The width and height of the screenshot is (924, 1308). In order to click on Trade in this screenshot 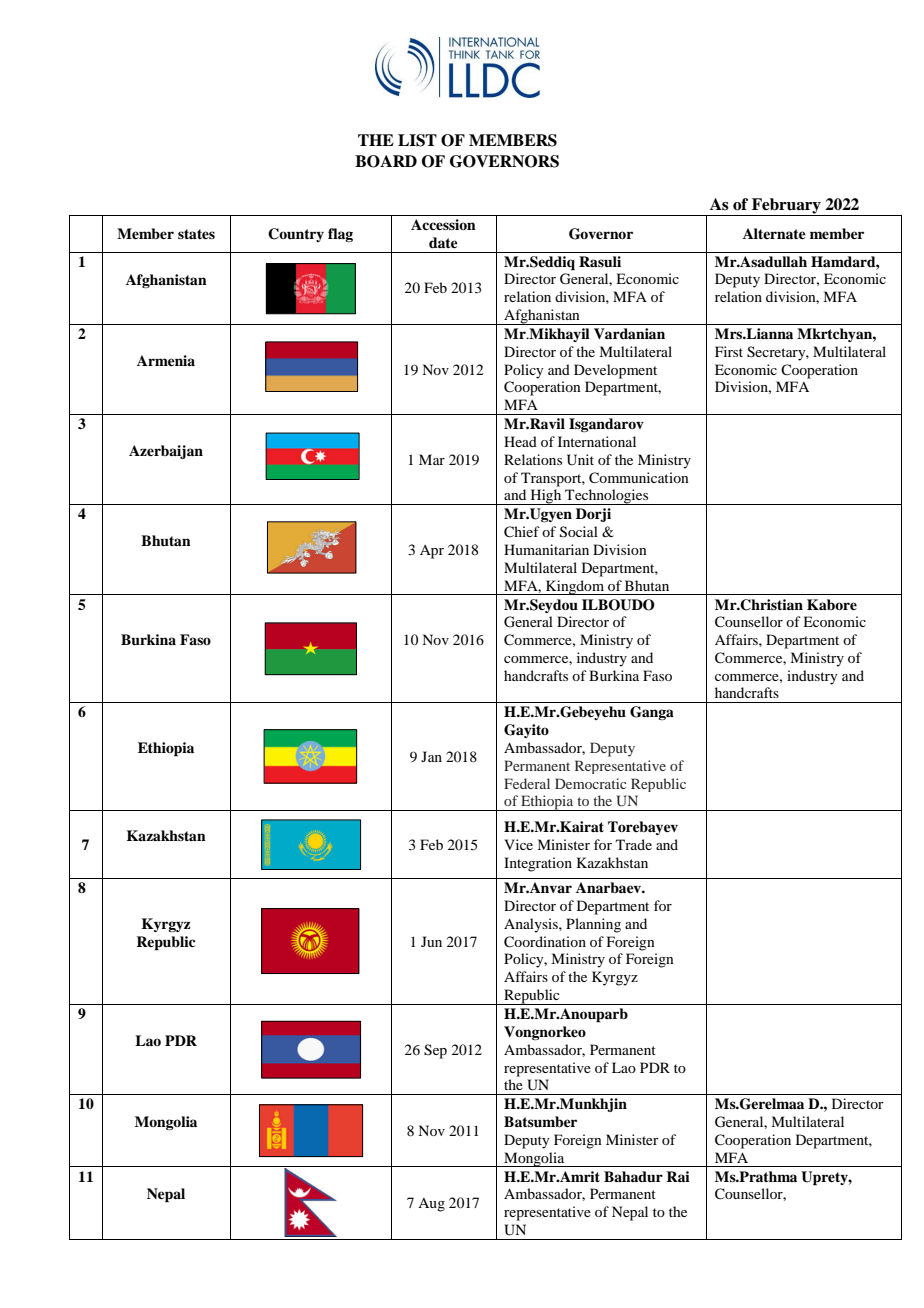, I will do `click(634, 844)`.
